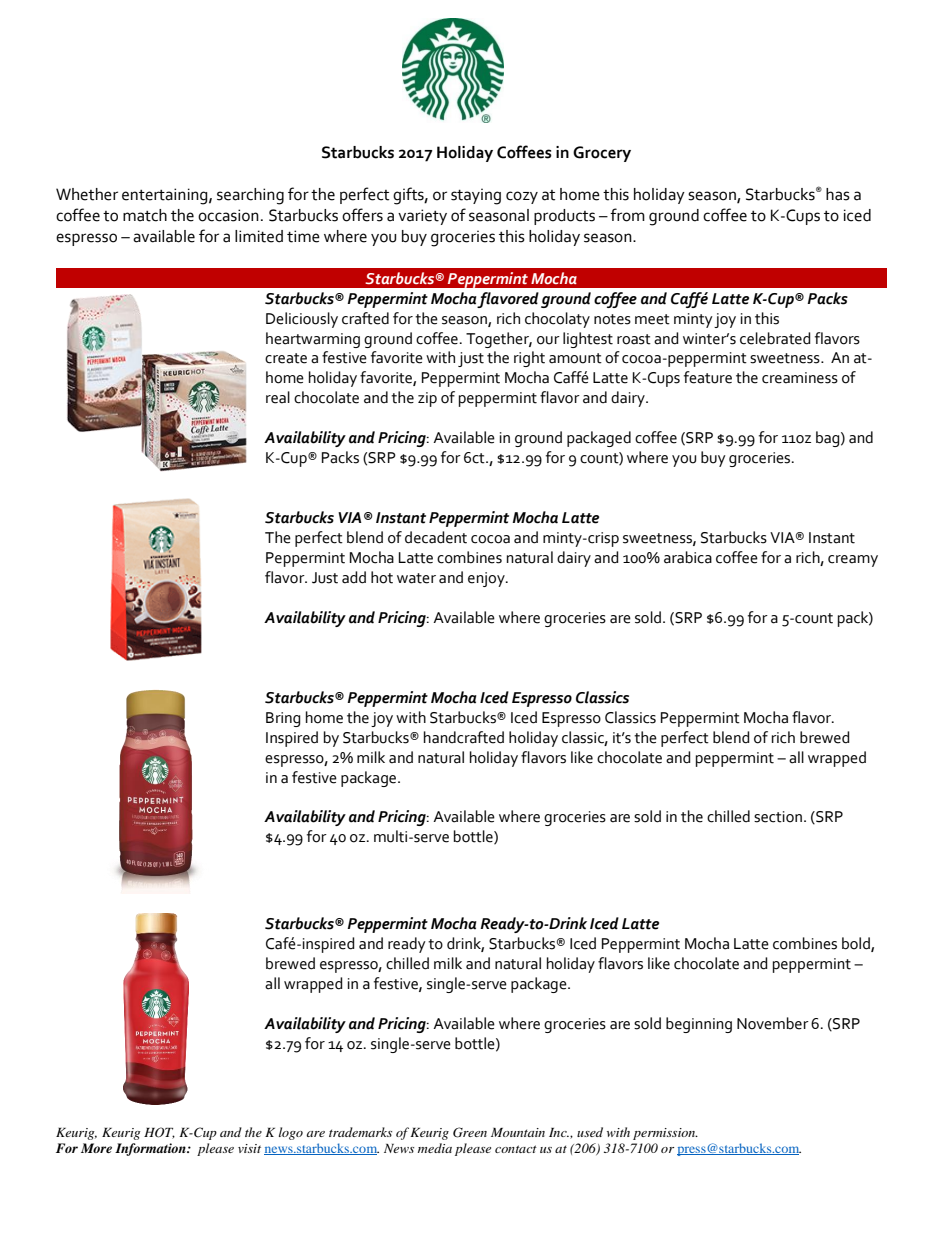 This screenshot has height=1233, width=952. Describe the element at coordinates (145, 215) in the screenshot. I see `match` at that location.
